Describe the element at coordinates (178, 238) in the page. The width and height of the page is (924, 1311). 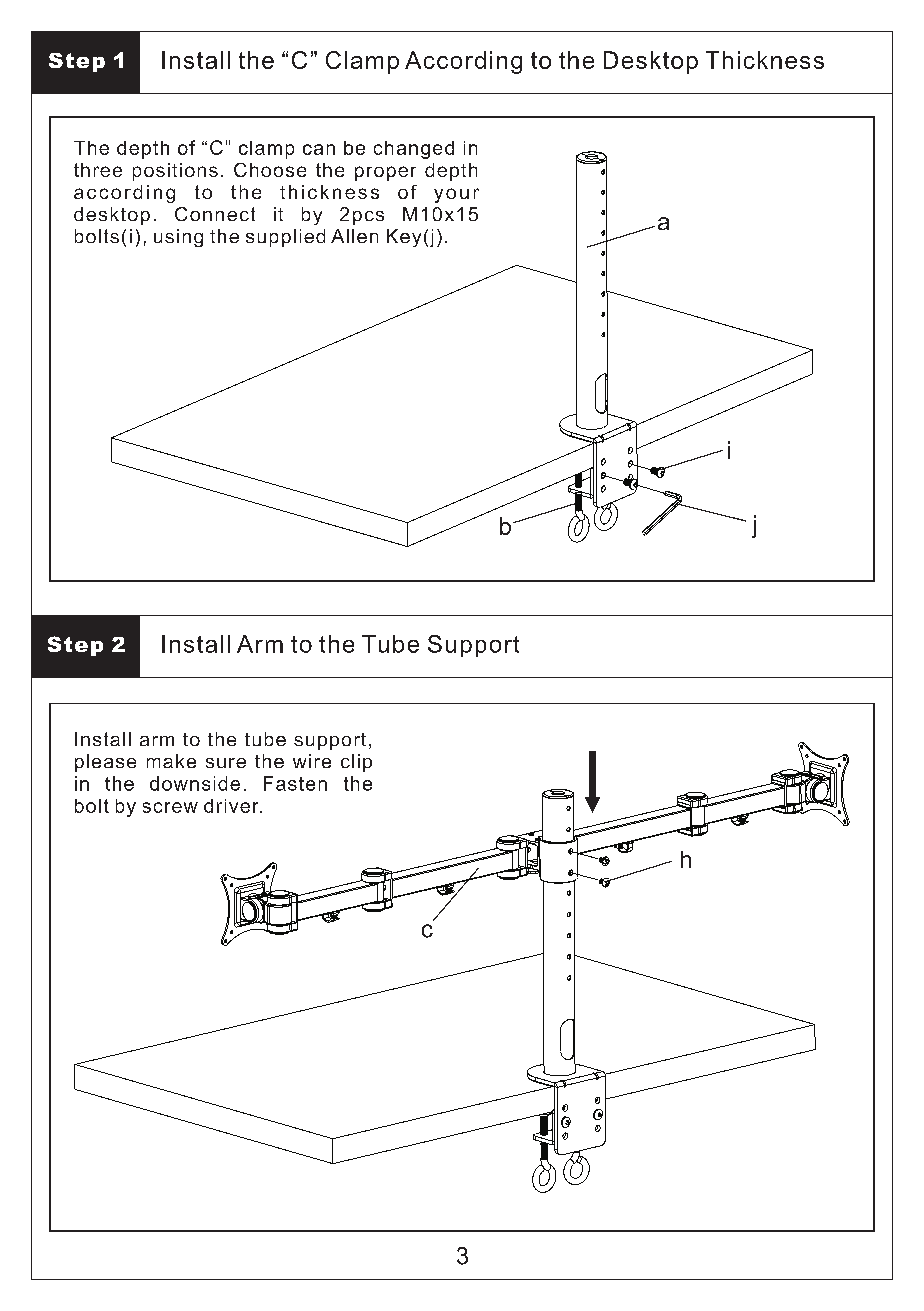
I see `using` at that location.
